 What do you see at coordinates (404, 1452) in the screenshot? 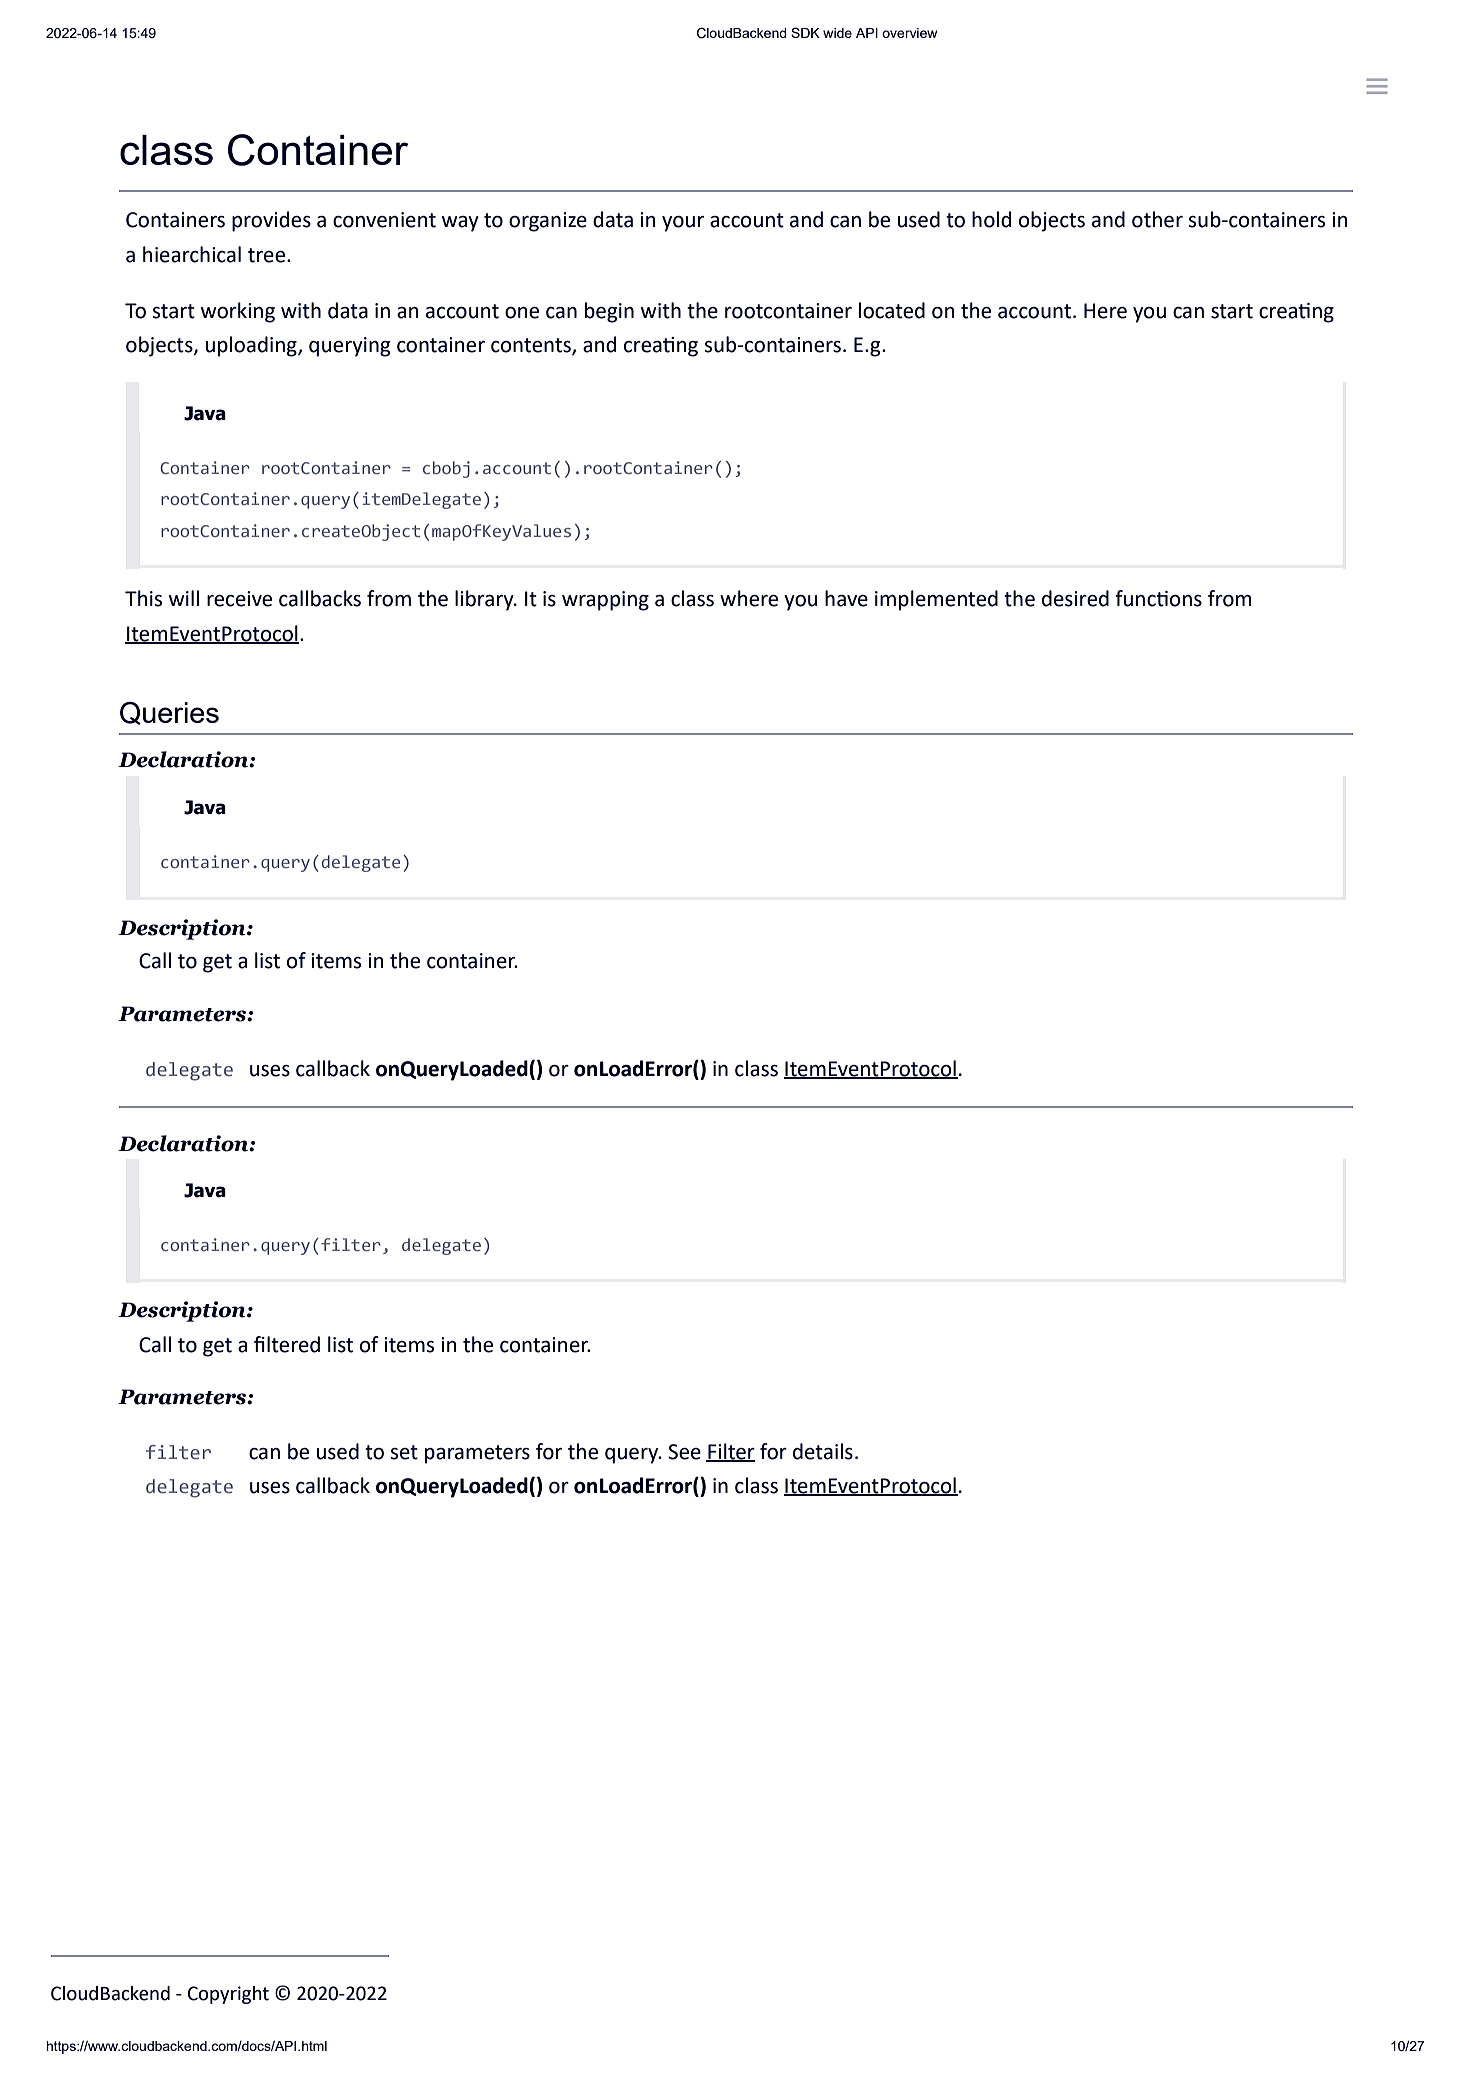
I see `set` at bounding box center [404, 1452].
